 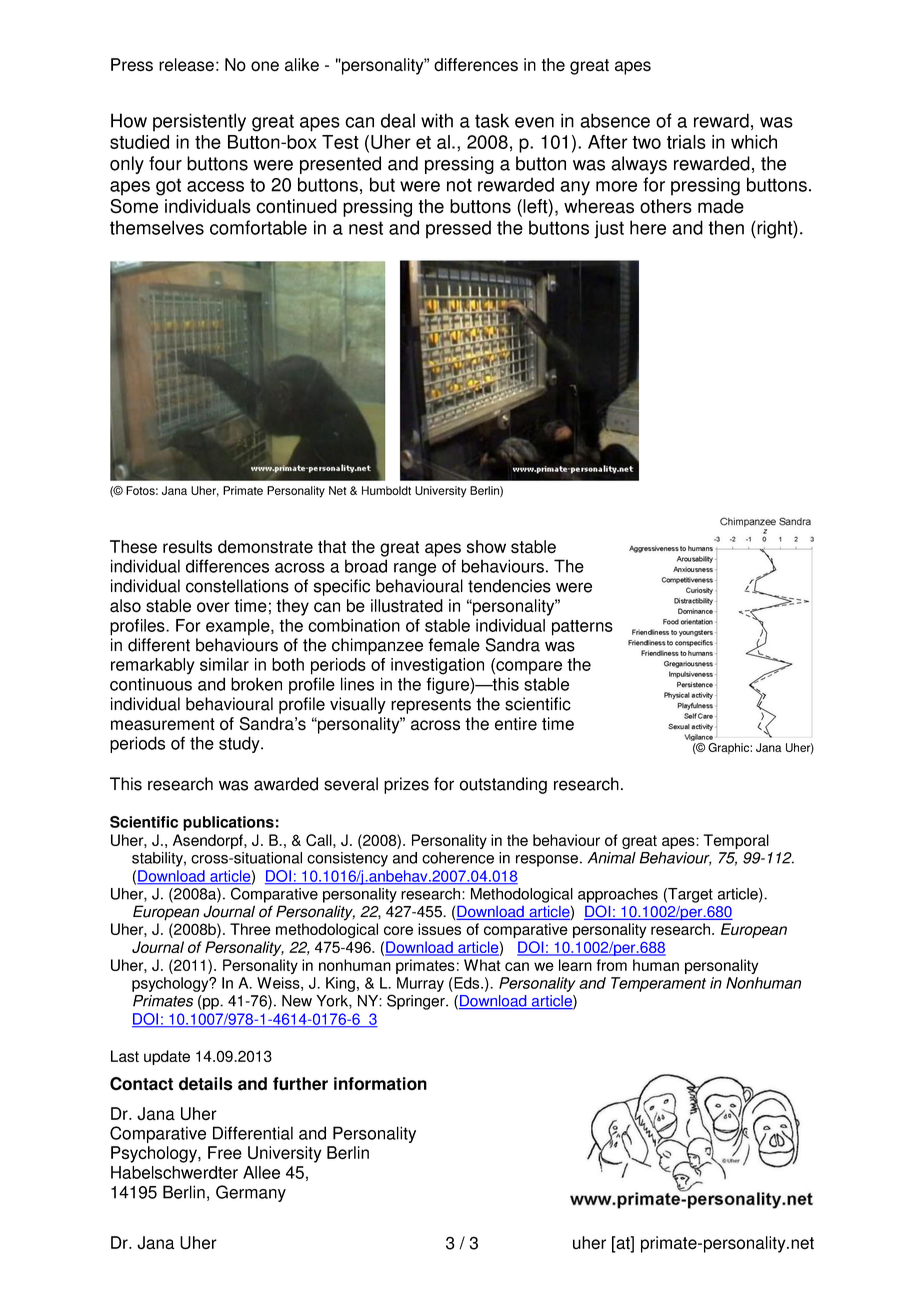 What do you see at coordinates (228, 823) in the document?
I see `publications` at bounding box center [228, 823].
